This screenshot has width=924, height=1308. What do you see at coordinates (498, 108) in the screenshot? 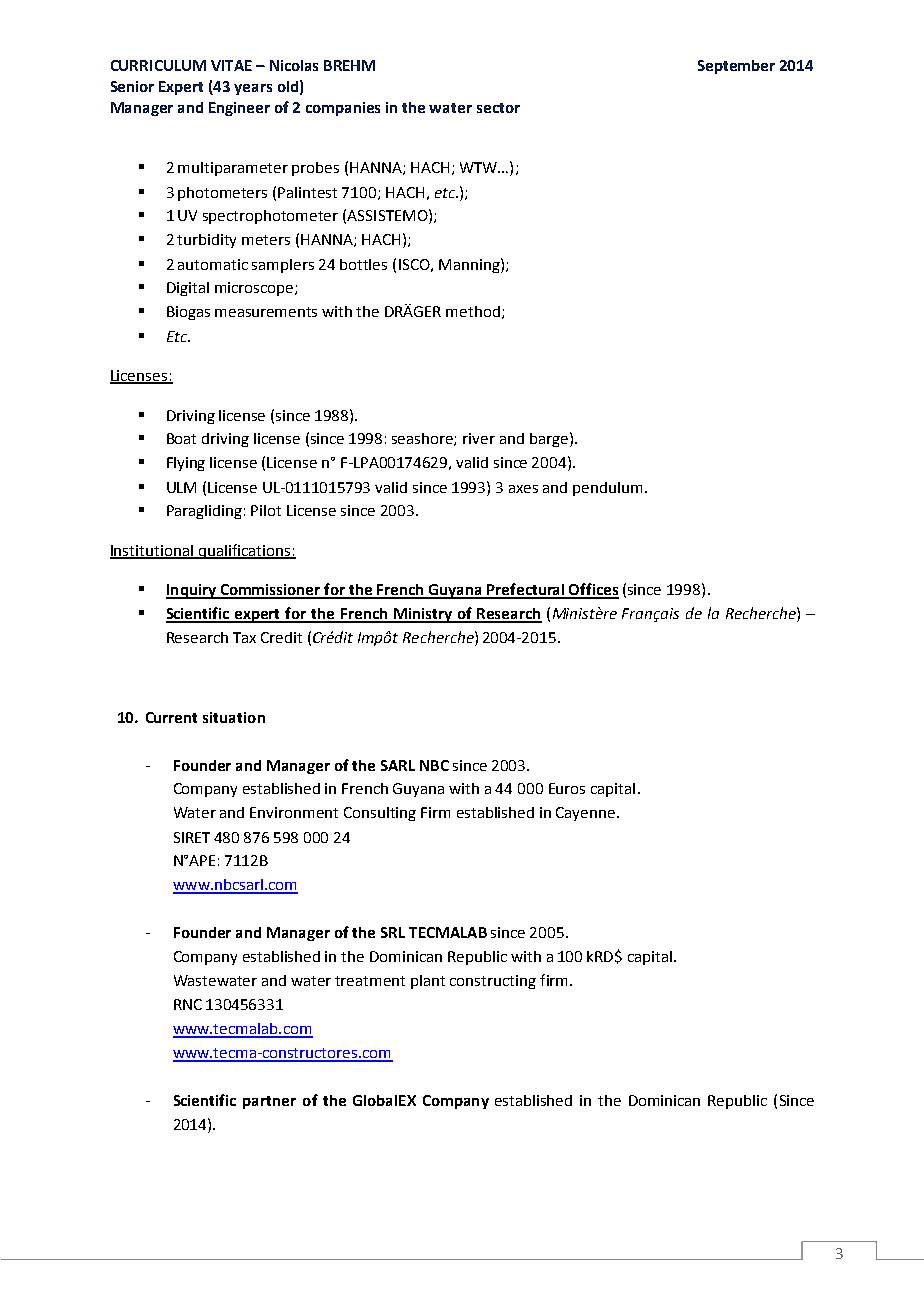
I see `sector` at bounding box center [498, 108].
